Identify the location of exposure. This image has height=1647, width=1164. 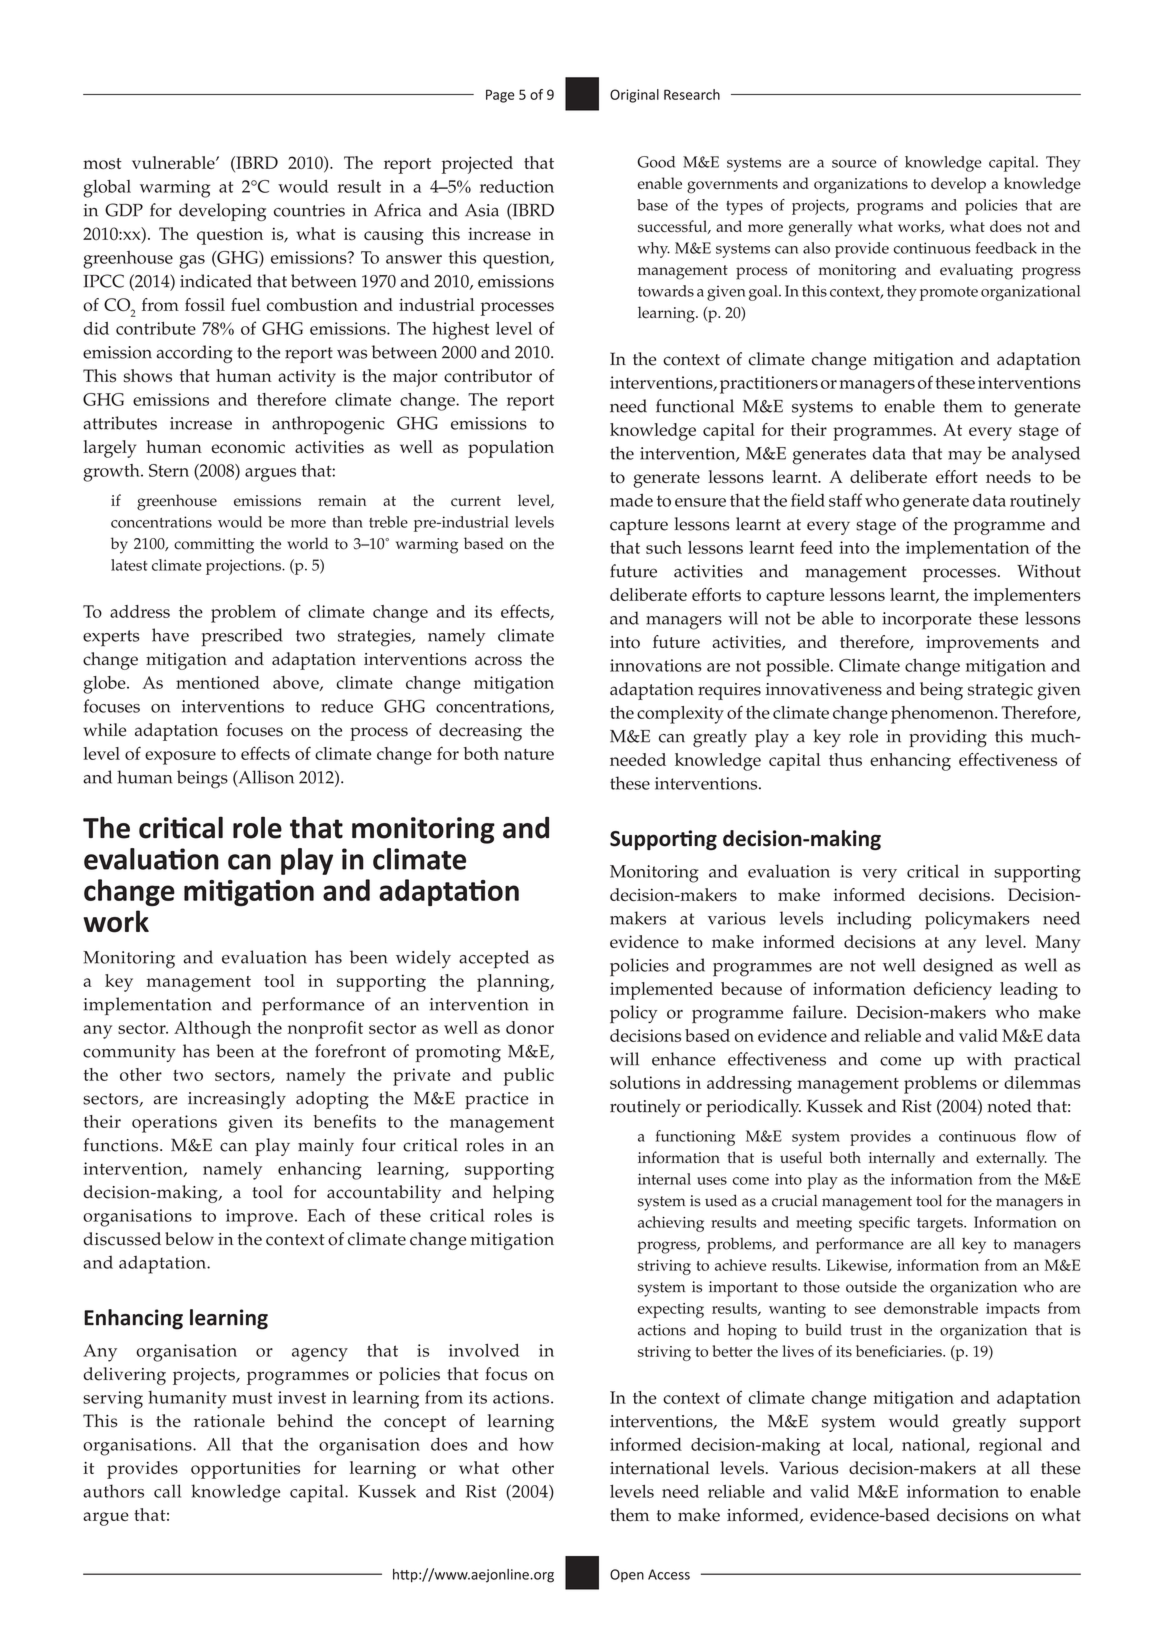
(180, 758).
